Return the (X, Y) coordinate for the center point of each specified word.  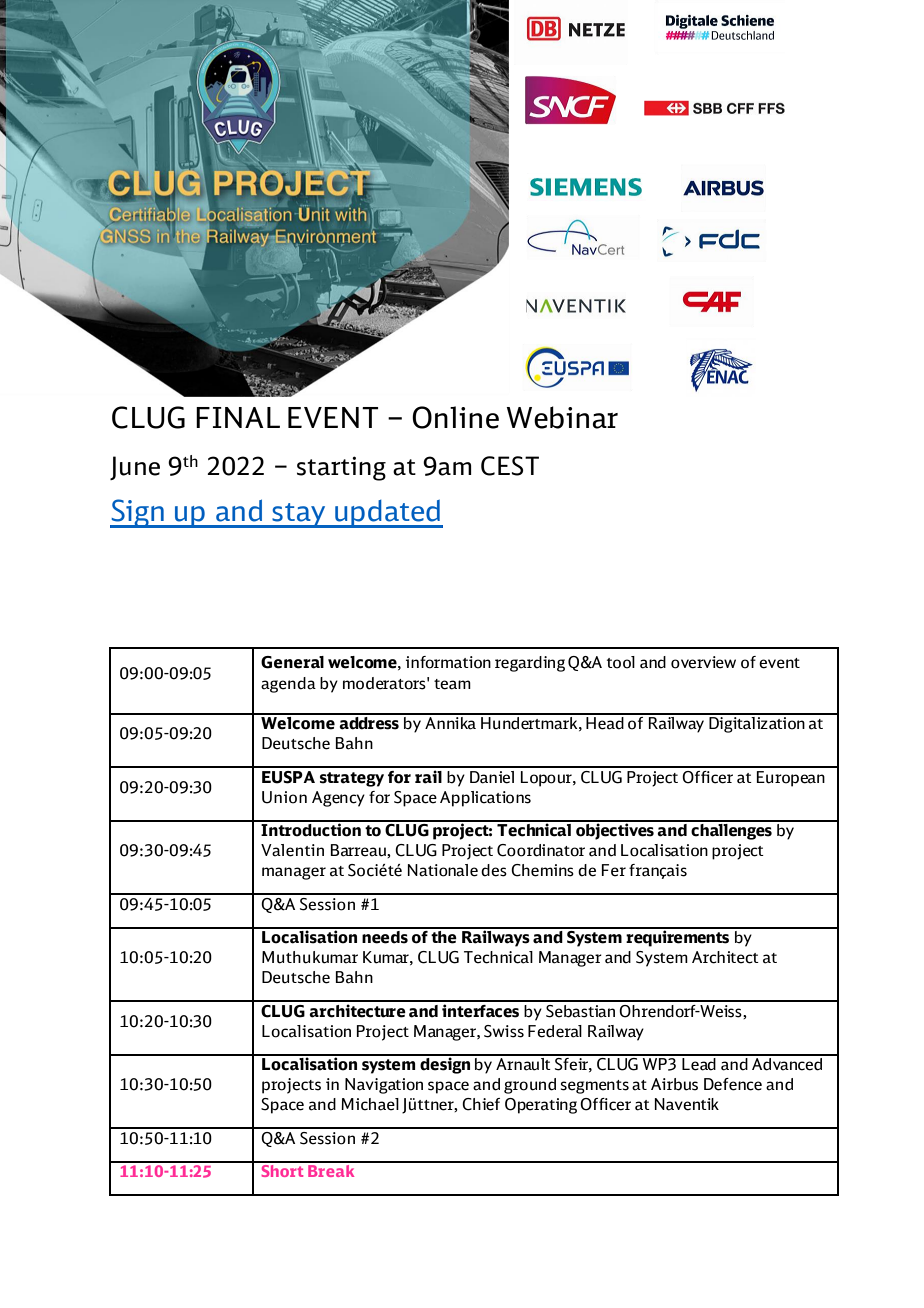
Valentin (292, 850)
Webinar (562, 417)
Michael (370, 1104)
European (791, 779)
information (448, 662)
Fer (614, 870)
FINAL (238, 417)
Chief (481, 1104)
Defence (733, 1084)
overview (703, 662)
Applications (485, 799)
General (292, 662)
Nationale (443, 870)
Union (284, 797)
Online (455, 417)
